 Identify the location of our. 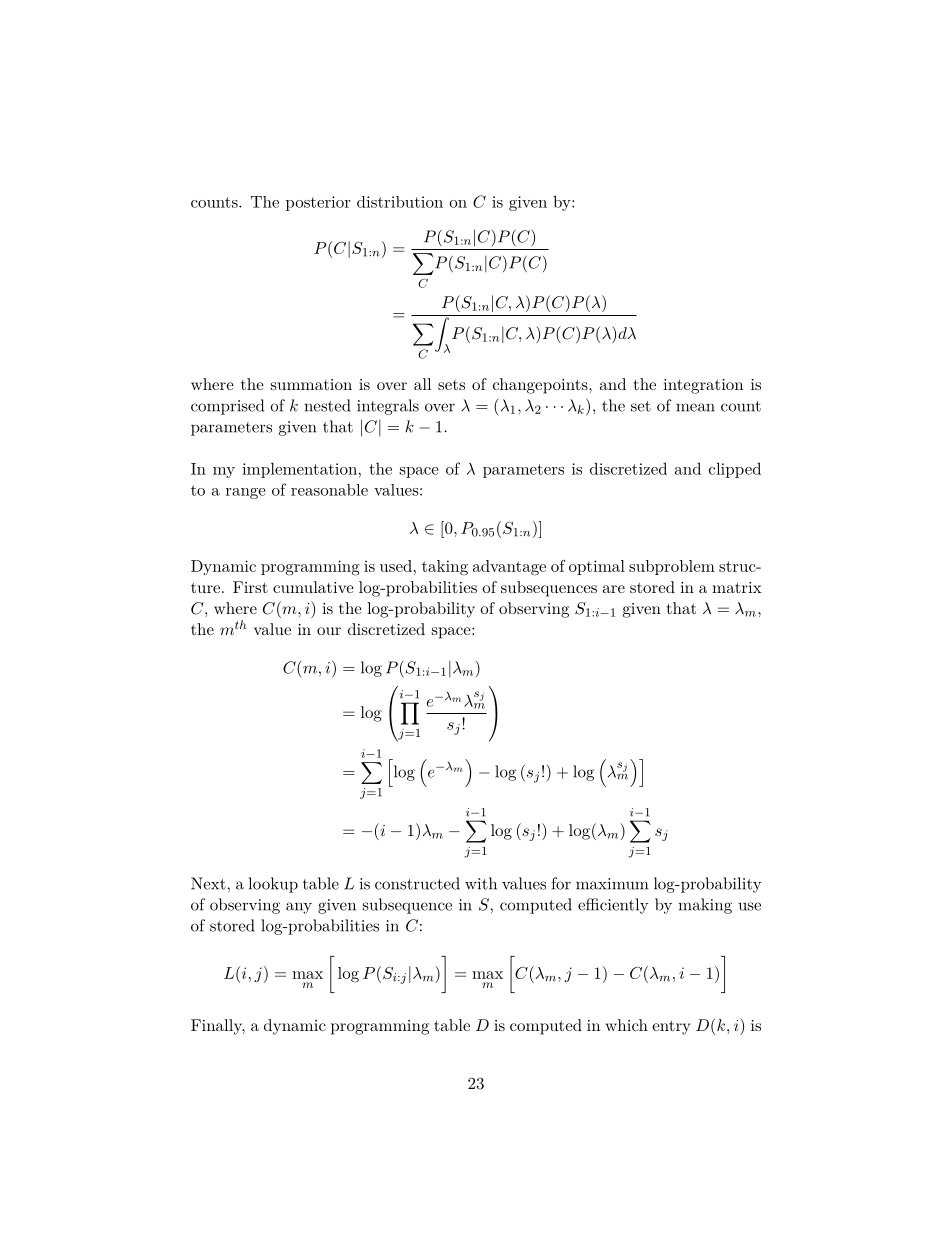
(329, 631).
